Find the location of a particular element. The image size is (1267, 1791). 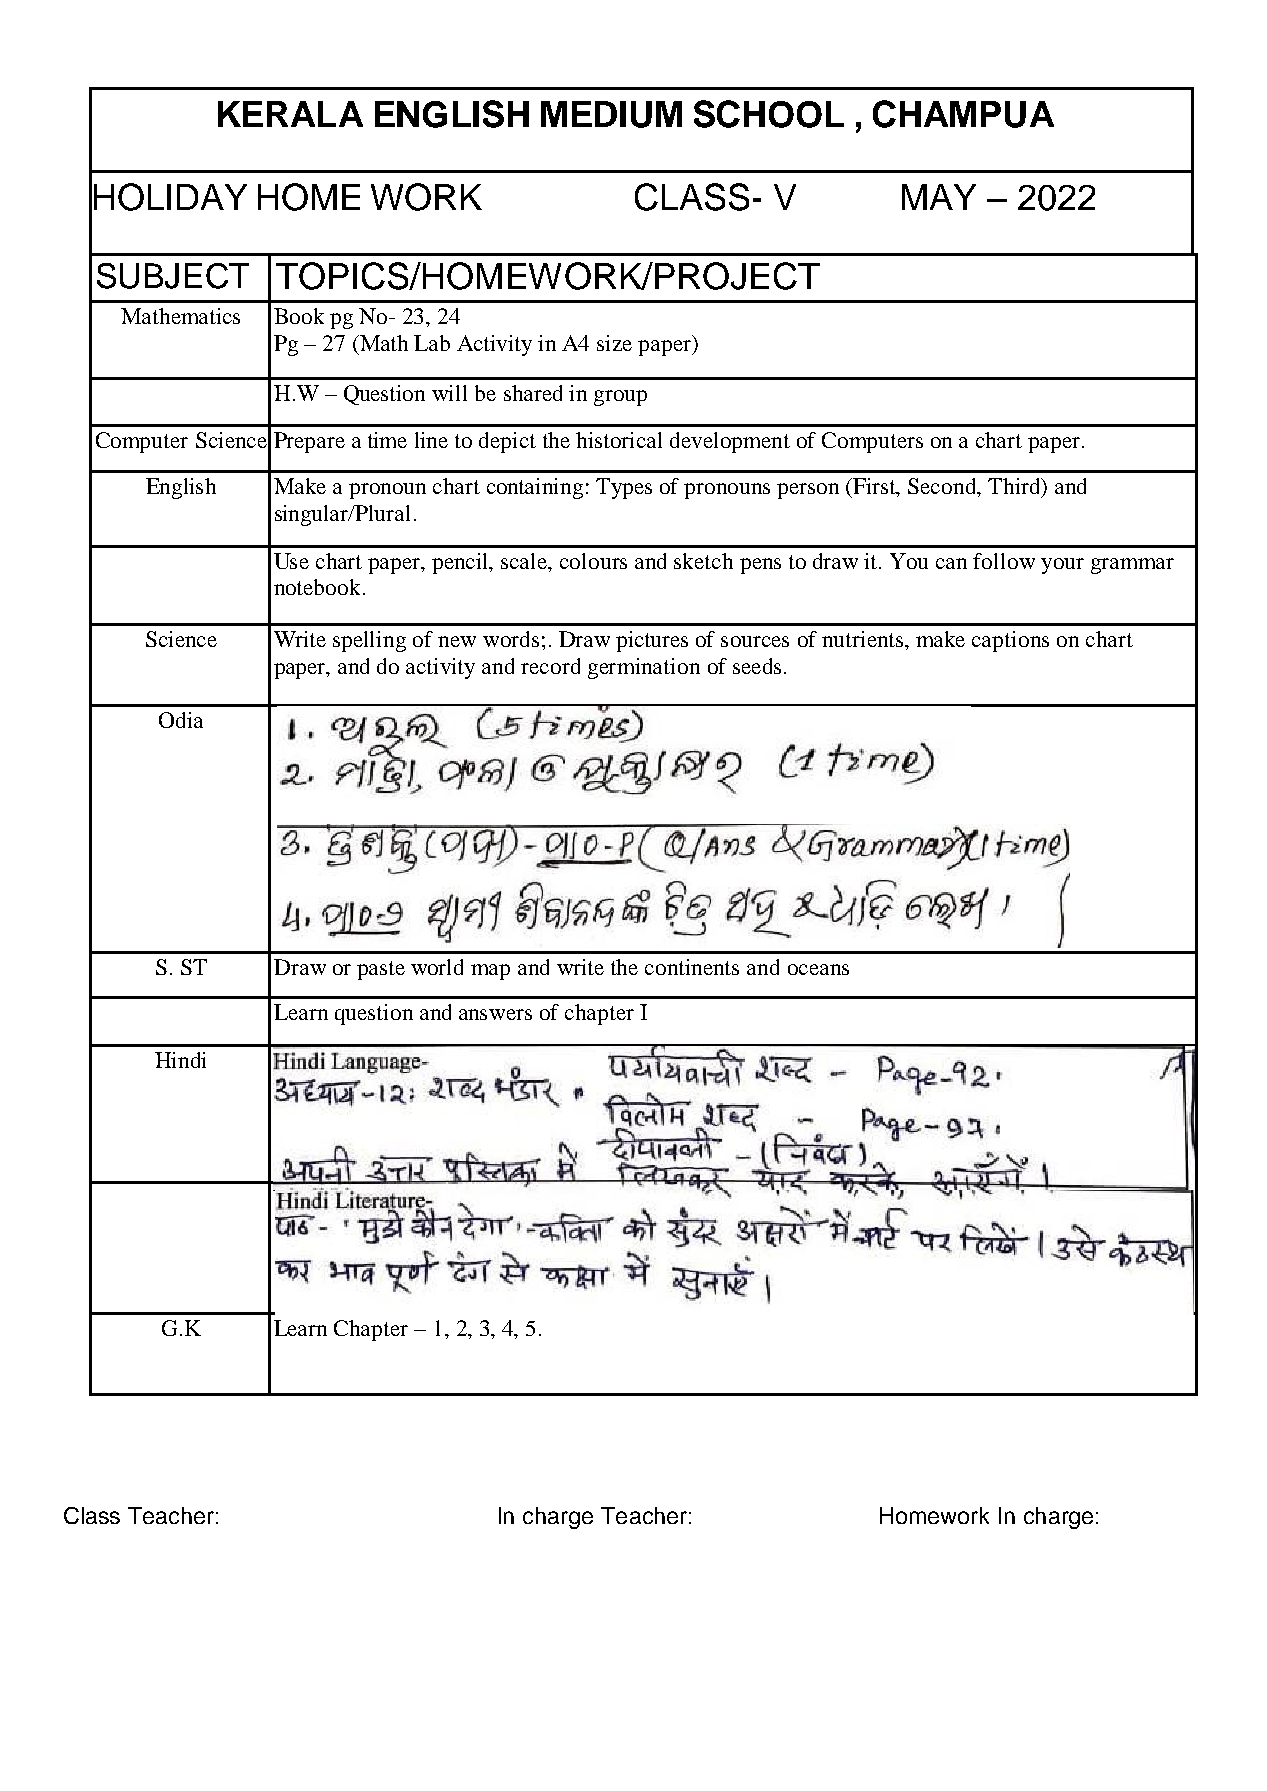

continents is located at coordinates (692, 967).
